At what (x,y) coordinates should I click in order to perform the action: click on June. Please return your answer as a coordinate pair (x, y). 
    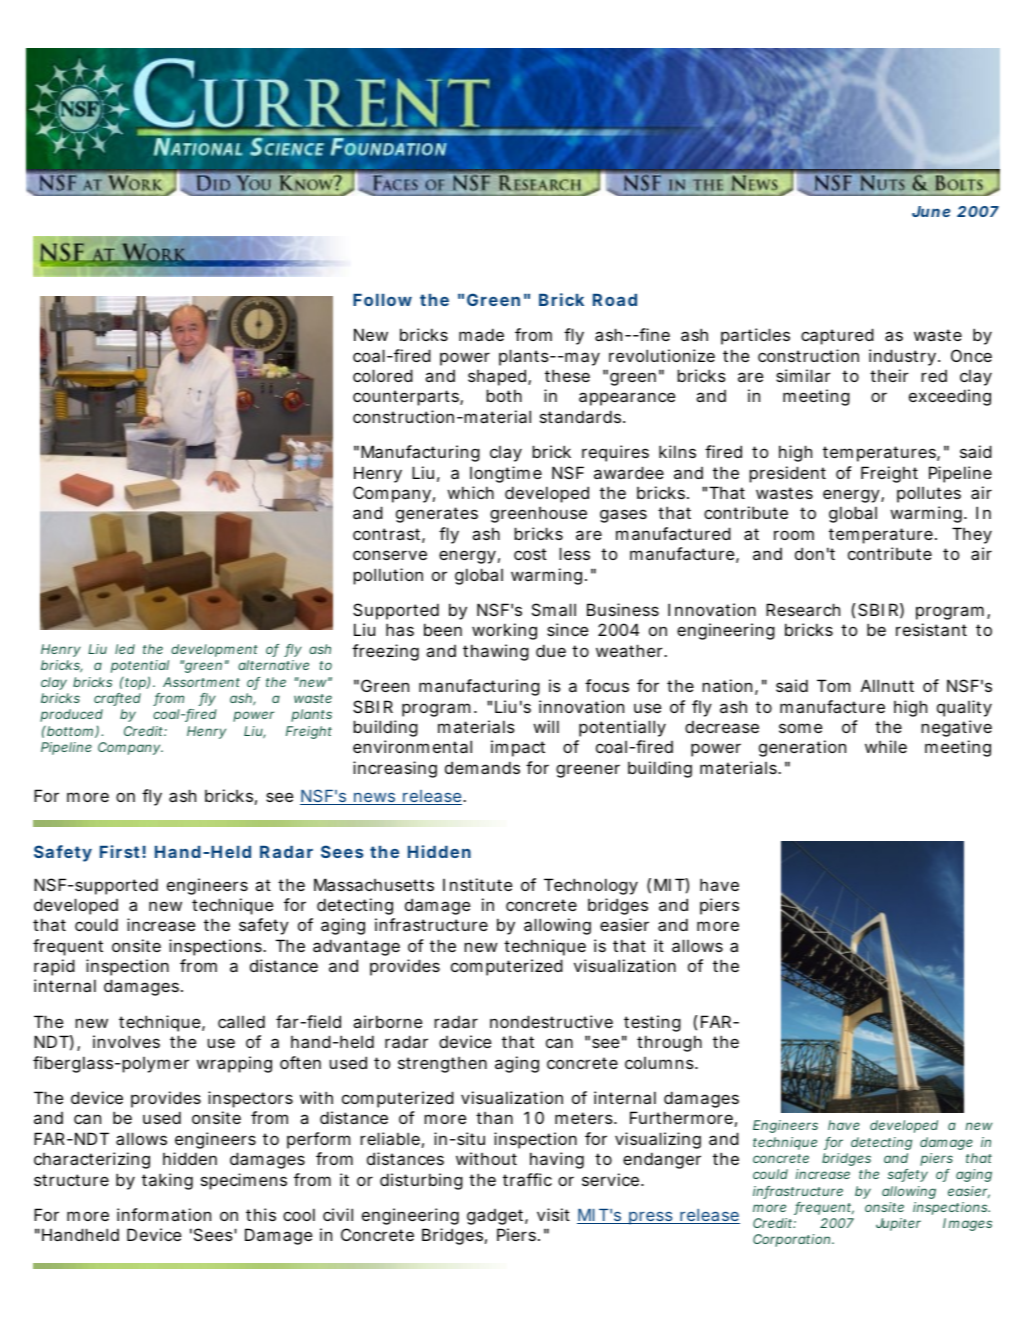
    Looking at the image, I should click on (931, 211).
